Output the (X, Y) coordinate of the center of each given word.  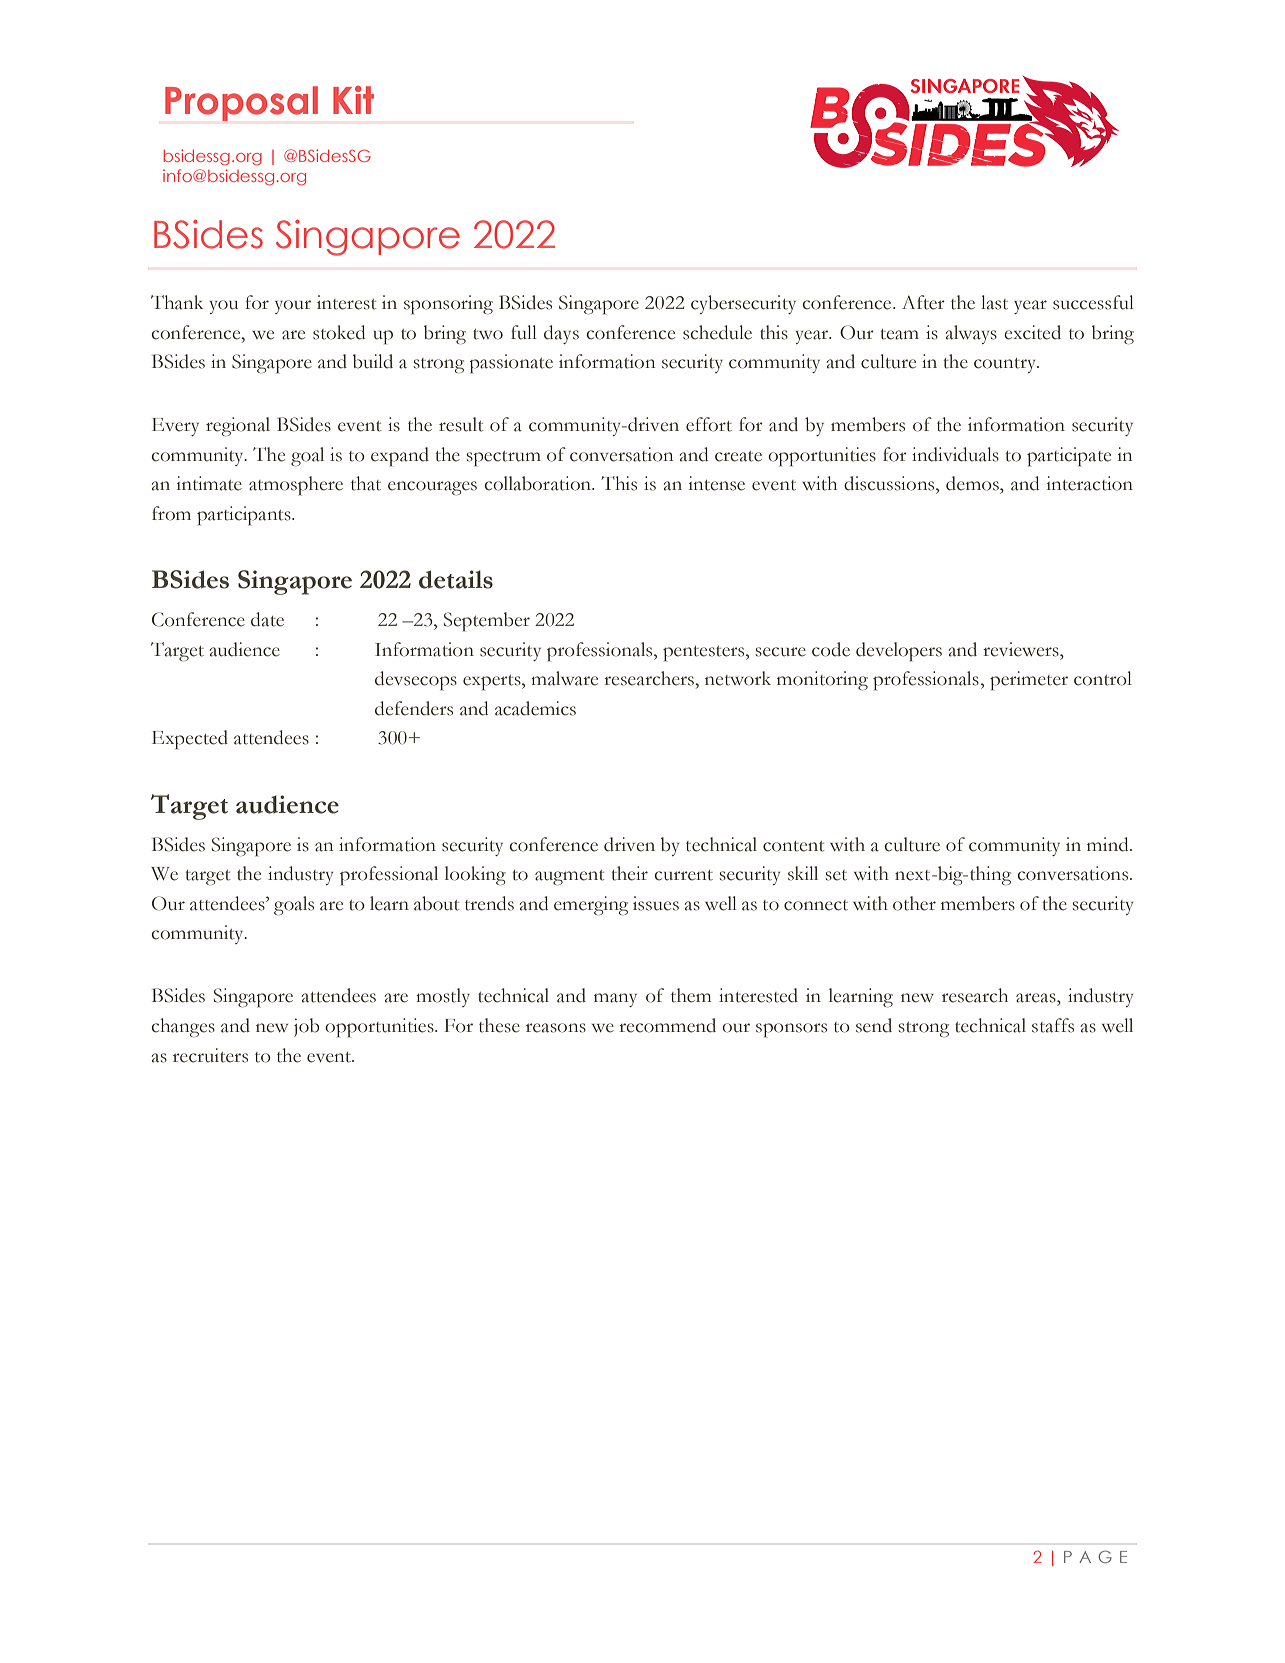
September (487, 622)
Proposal (241, 103)
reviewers (1022, 649)
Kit (353, 100)
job (307, 1027)
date (267, 619)
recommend (667, 1025)
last (994, 302)
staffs (1053, 1025)
